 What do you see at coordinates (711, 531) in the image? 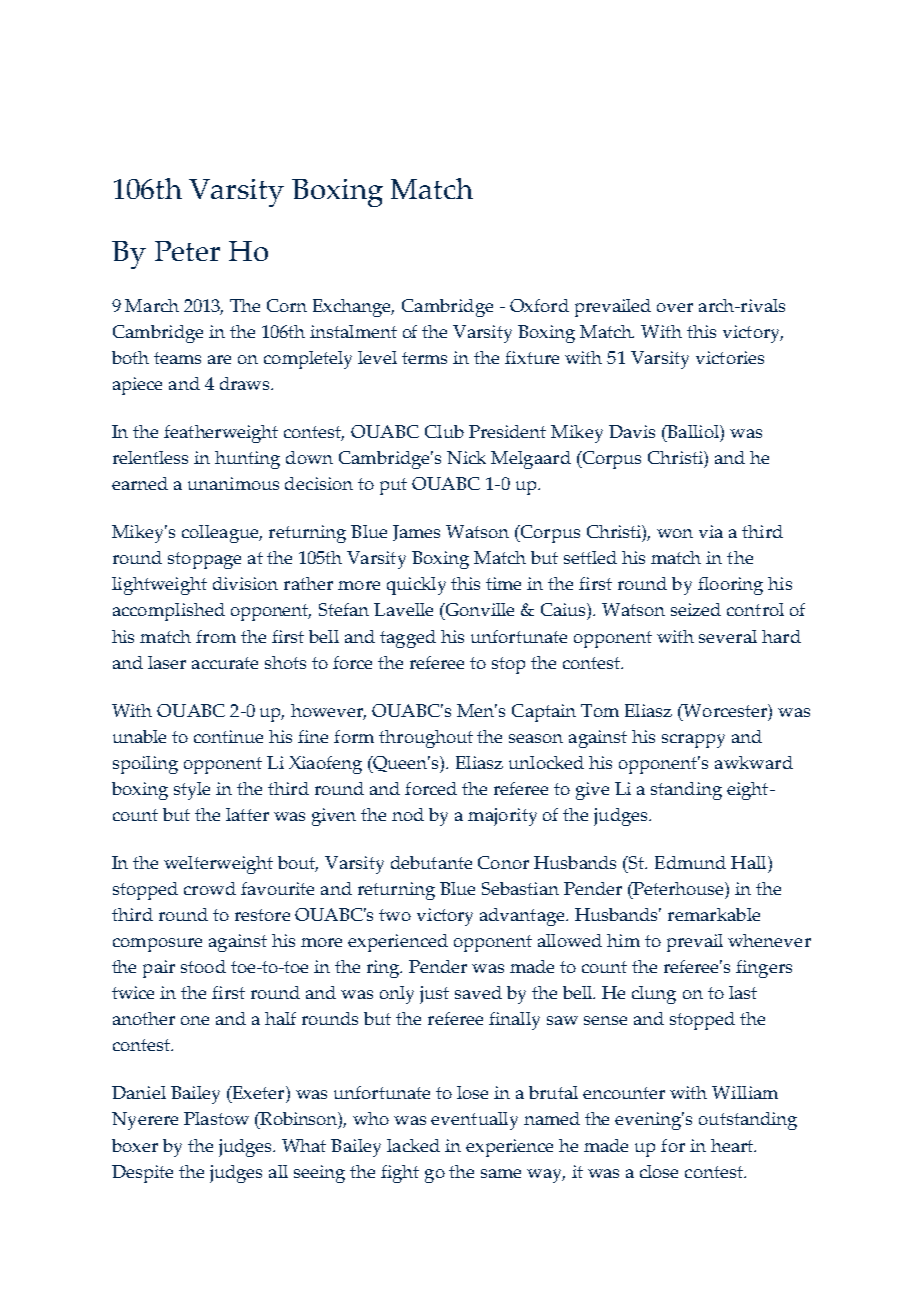
I see `via` at bounding box center [711, 531].
